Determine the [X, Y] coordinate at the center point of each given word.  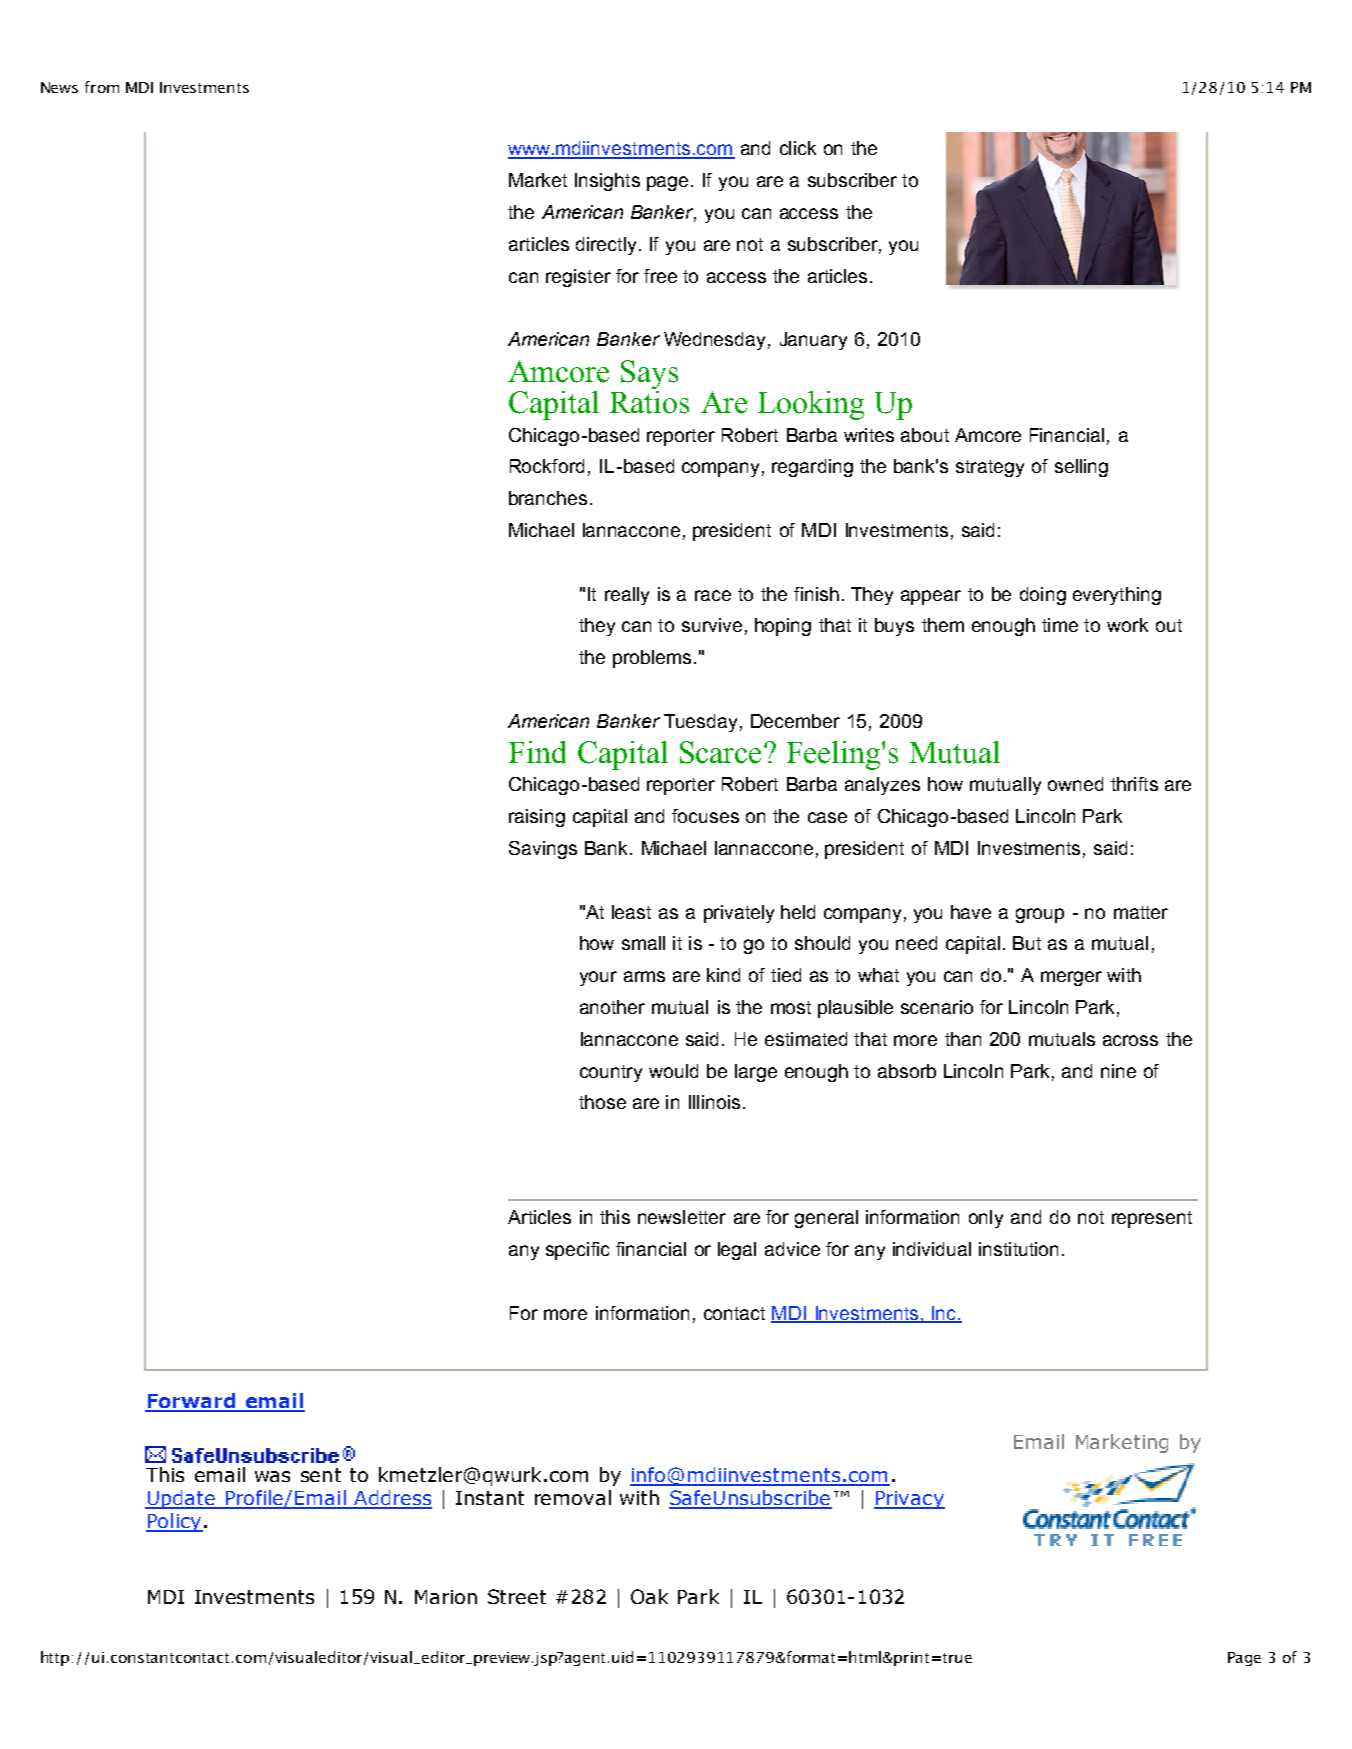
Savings [543, 850]
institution [1018, 1249]
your [598, 978]
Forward [191, 1402]
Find [537, 752]
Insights [607, 182]
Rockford [547, 466]
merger [1071, 978]
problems [652, 659]
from [102, 87]
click [798, 148]
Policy [174, 1522]
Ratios [649, 402]
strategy [990, 468]
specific [577, 1251]
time [1060, 625]
